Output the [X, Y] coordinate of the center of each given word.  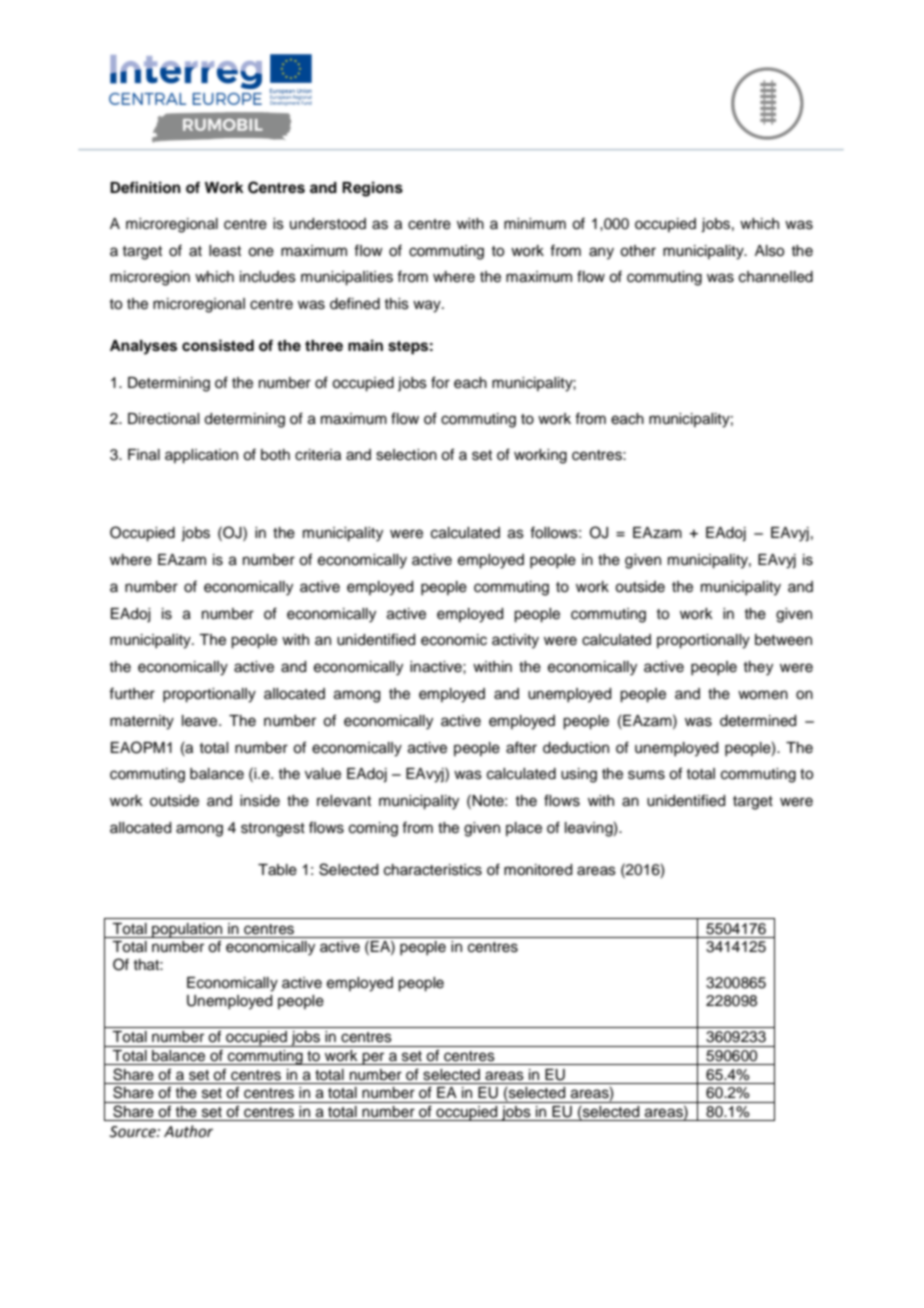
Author [188, 1131]
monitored [538, 870]
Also [769, 251]
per [374, 1058]
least [225, 251]
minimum [535, 224]
